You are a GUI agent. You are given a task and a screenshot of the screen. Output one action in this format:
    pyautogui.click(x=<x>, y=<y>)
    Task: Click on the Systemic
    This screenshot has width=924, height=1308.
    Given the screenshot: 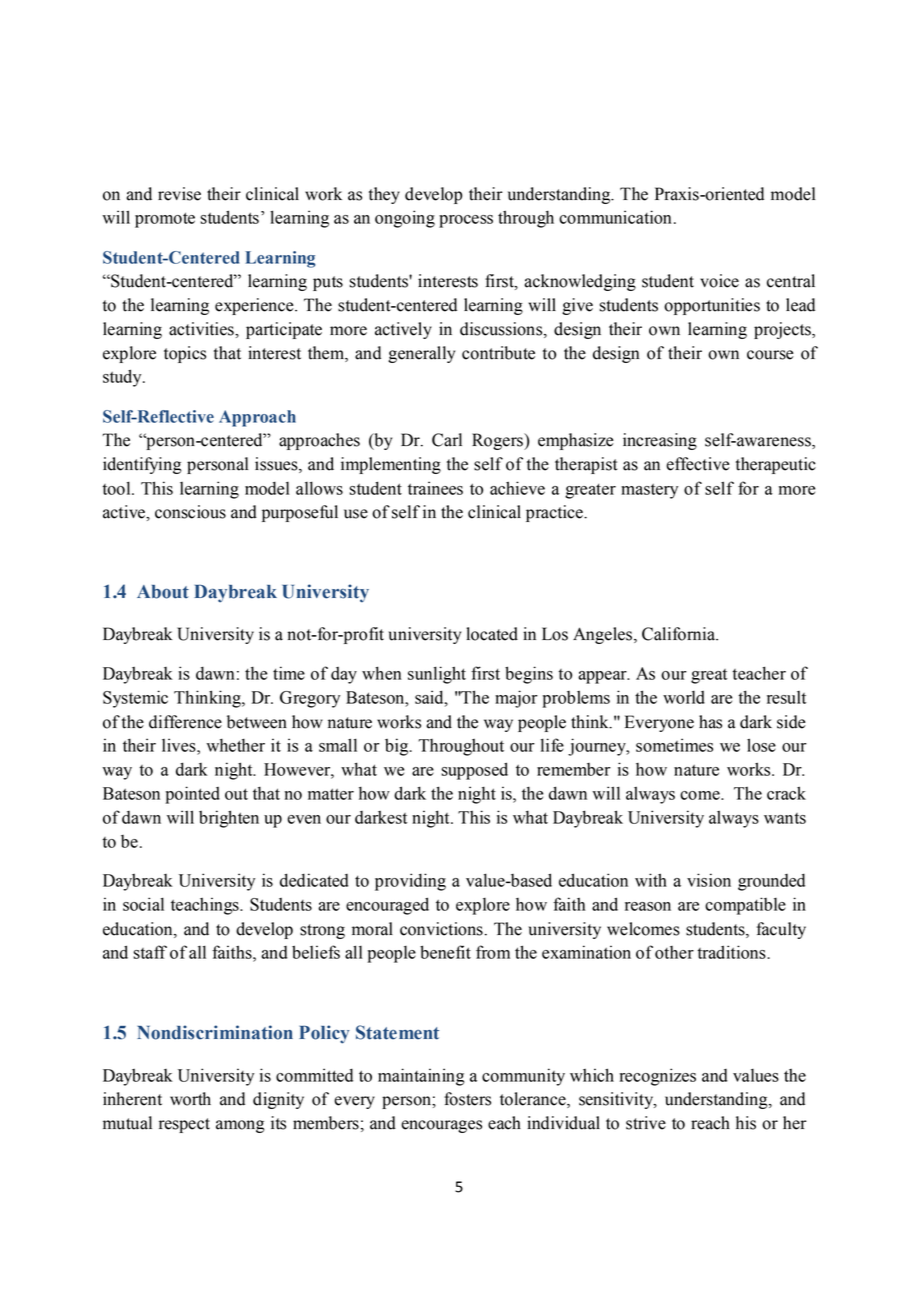 What is the action you would take?
    pyautogui.click(x=135, y=699)
